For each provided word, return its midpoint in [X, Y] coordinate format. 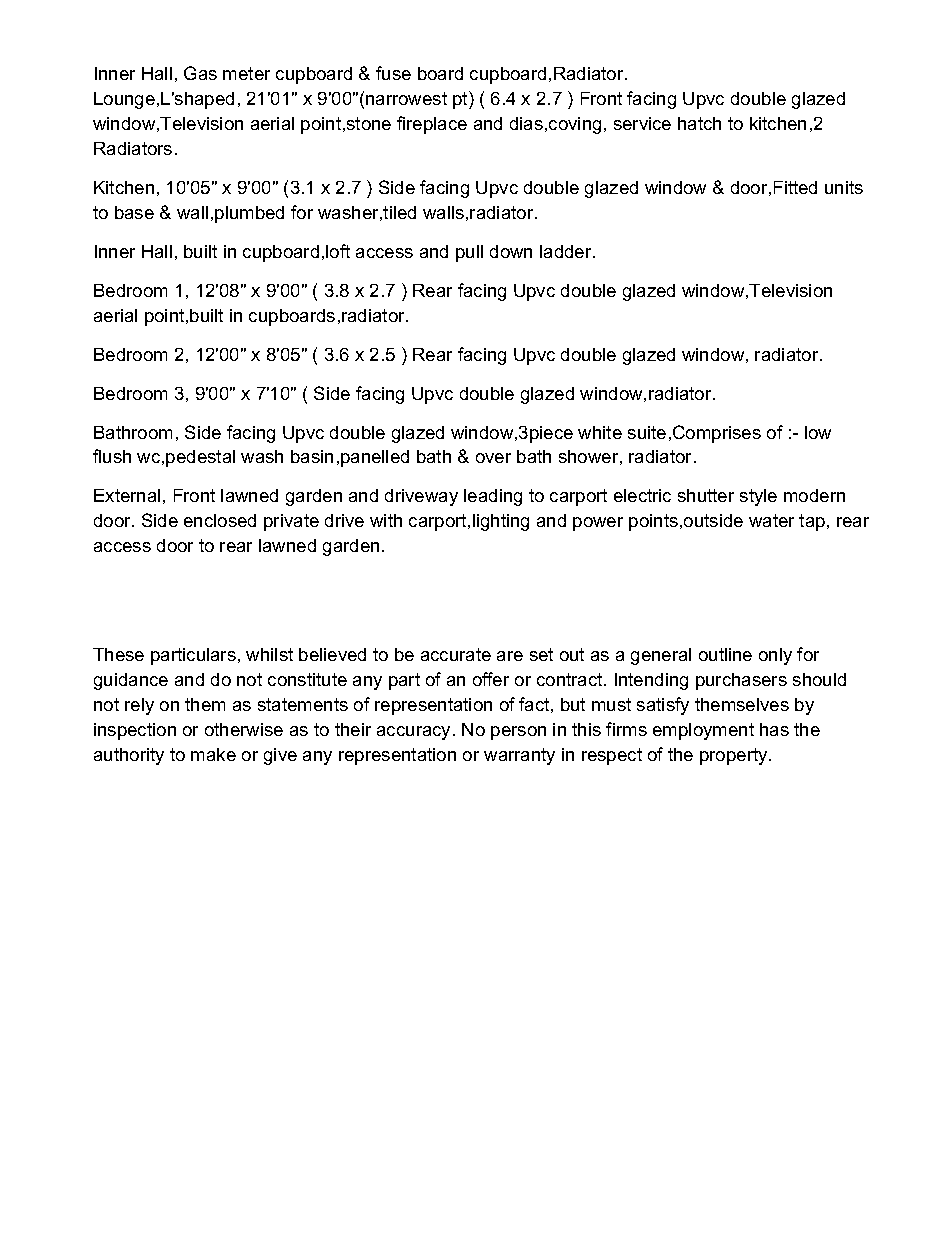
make [213, 754]
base [134, 212]
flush [112, 456]
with [386, 520]
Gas [200, 73]
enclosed [220, 520]
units [844, 187]
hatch [699, 123]
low [818, 432]
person [518, 733]
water [771, 520]
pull [469, 253]
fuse [393, 73]
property [735, 756]
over [493, 458]
